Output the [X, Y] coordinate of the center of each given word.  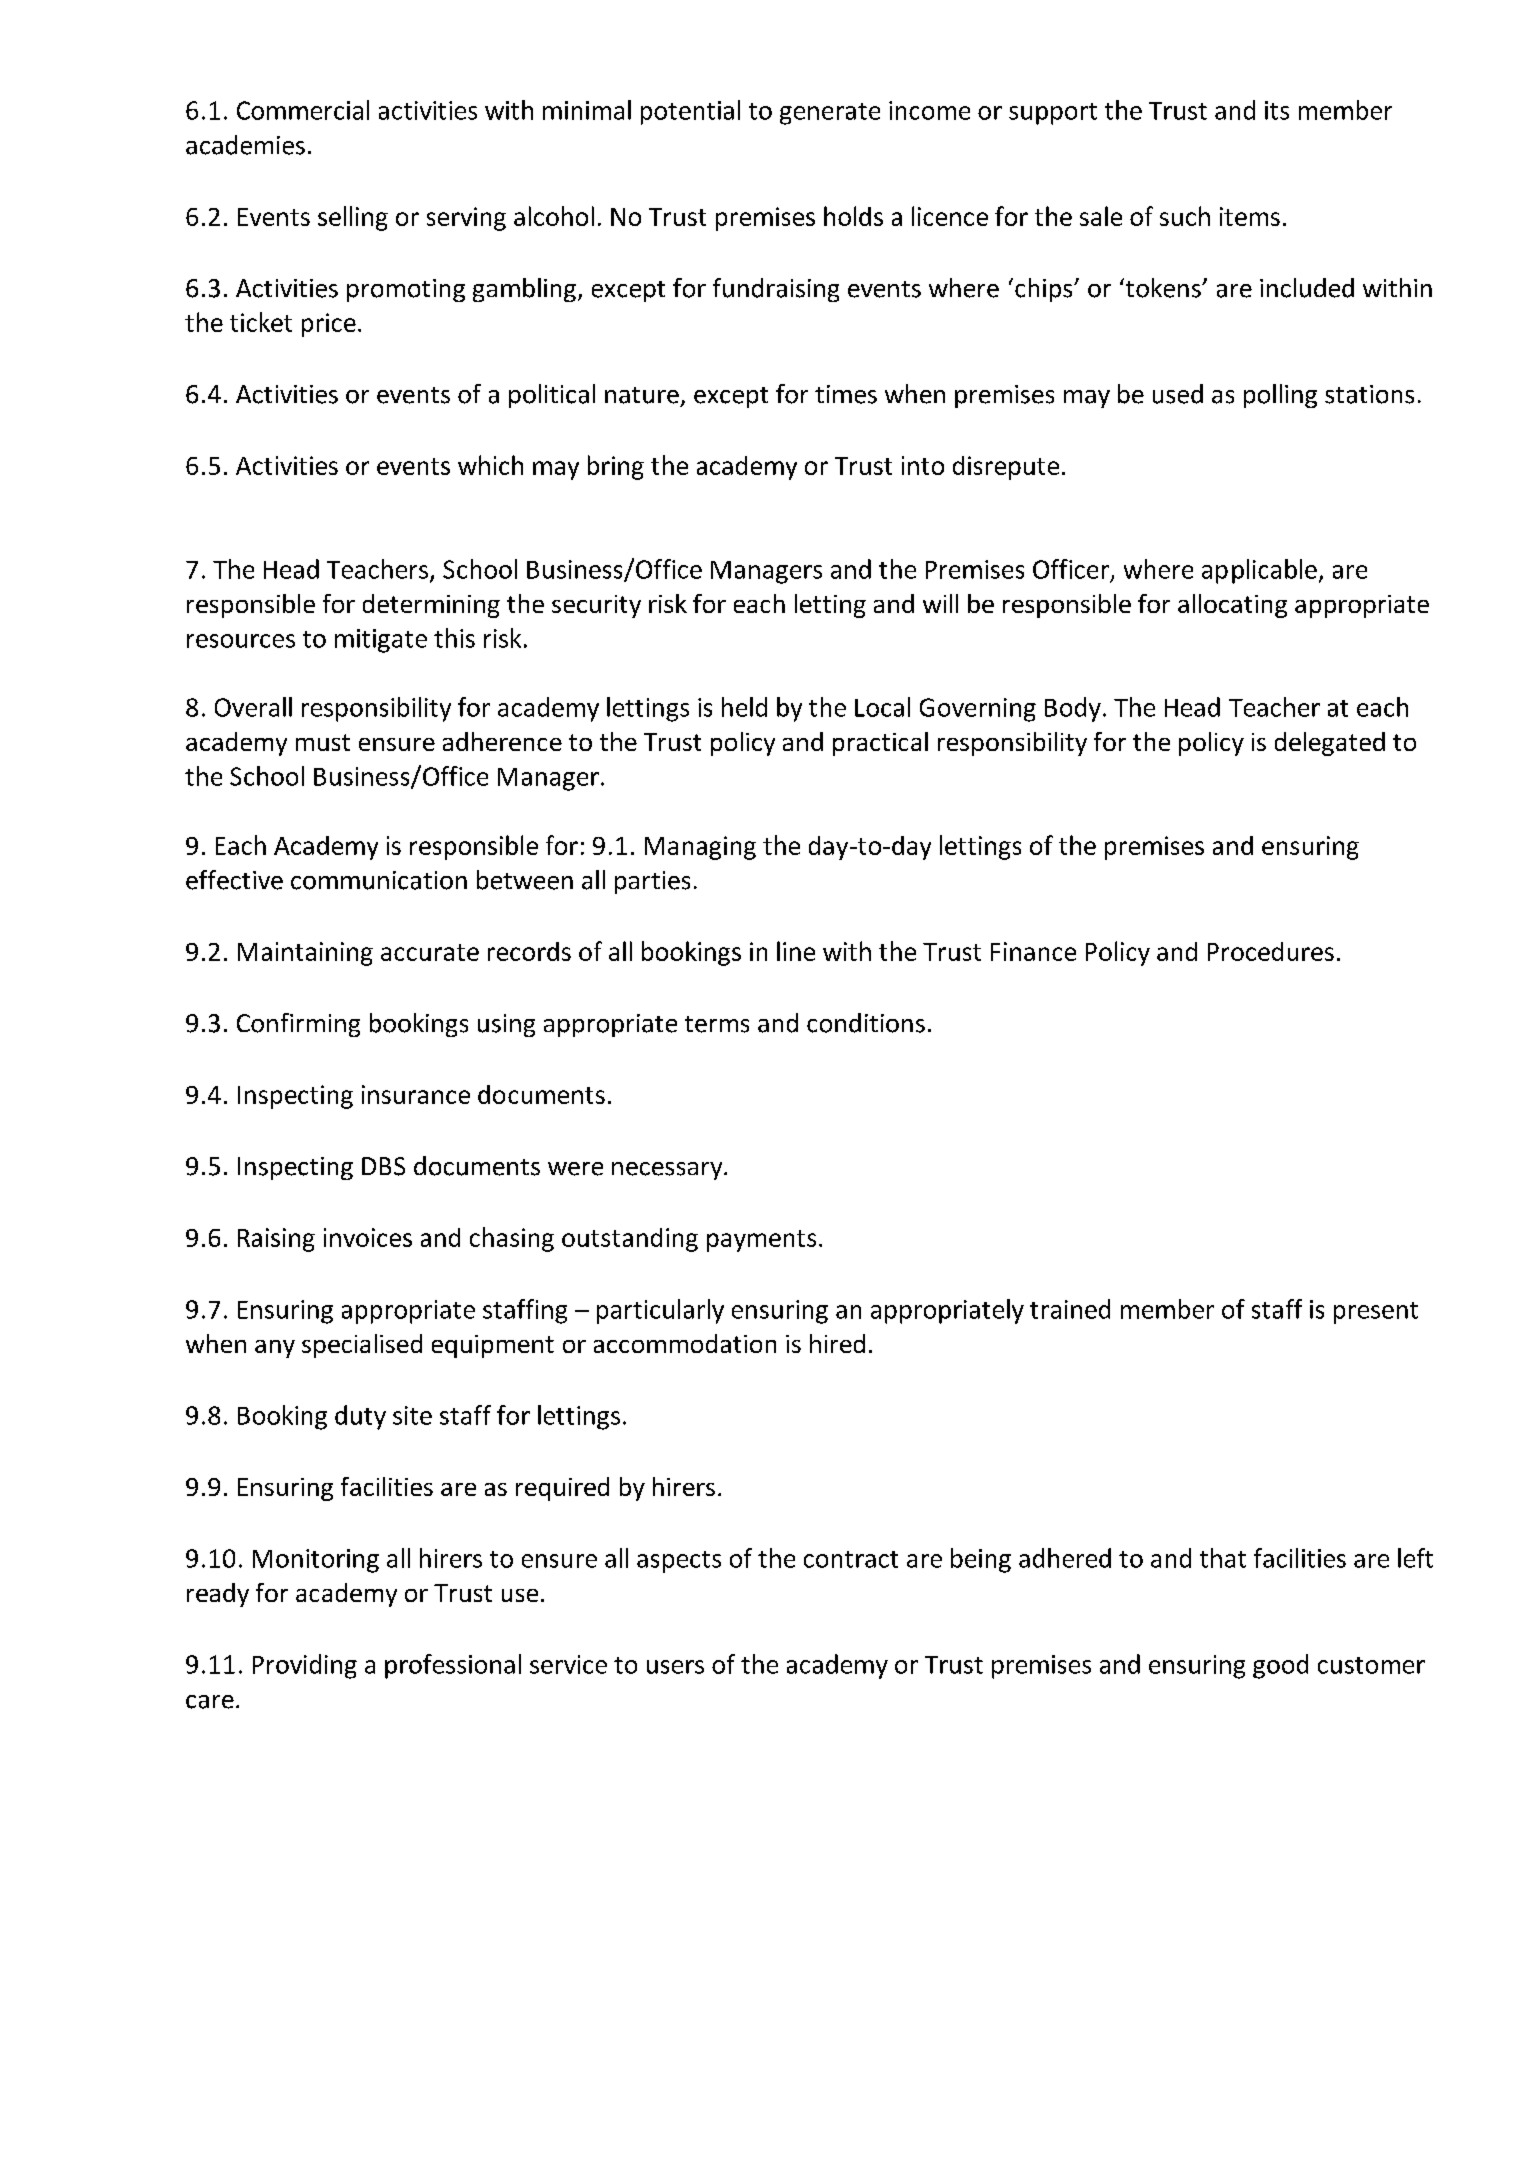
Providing [305, 1666]
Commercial [303, 110]
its [1277, 110]
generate [830, 114]
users [675, 1667]
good [1280, 1666]
